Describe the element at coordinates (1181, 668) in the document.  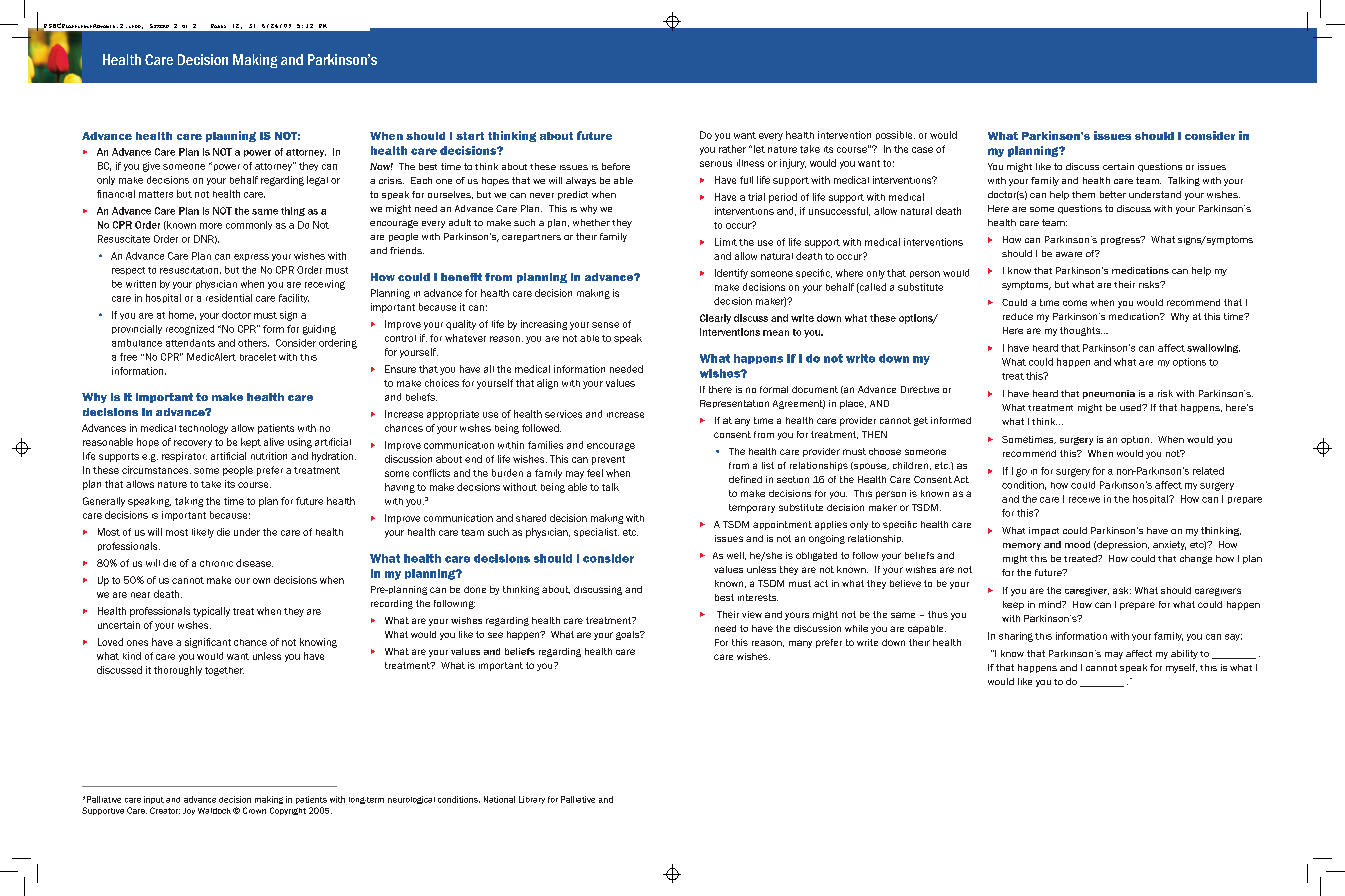
I see `myself` at that location.
